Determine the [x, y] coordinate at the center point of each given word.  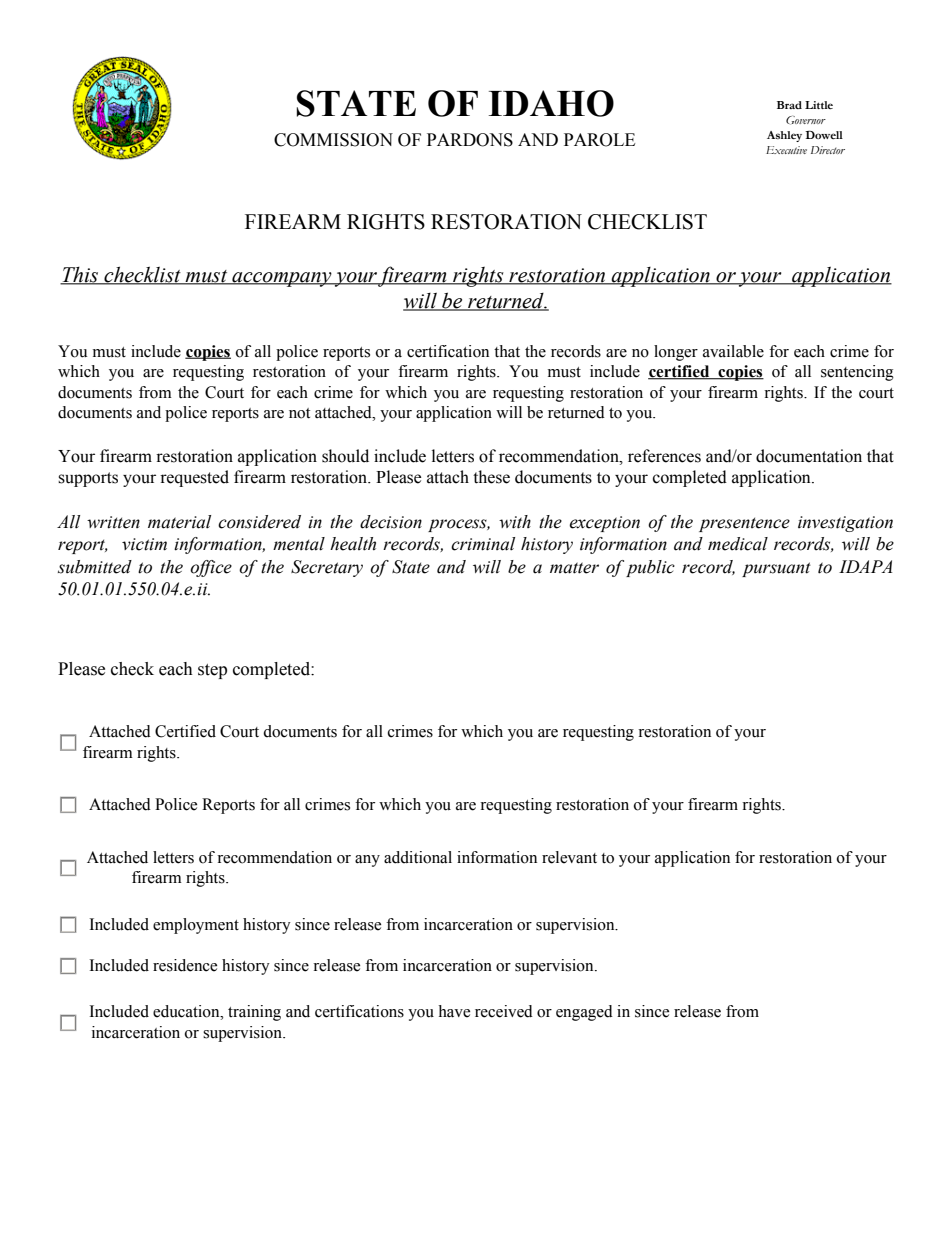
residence [185, 965]
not [299, 413]
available [733, 351]
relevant [569, 857]
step [212, 671]
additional [418, 857]
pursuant [776, 569]
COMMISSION [333, 140]
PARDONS [470, 140]
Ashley [784, 136]
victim [144, 544]
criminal [483, 544]
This [80, 275]
